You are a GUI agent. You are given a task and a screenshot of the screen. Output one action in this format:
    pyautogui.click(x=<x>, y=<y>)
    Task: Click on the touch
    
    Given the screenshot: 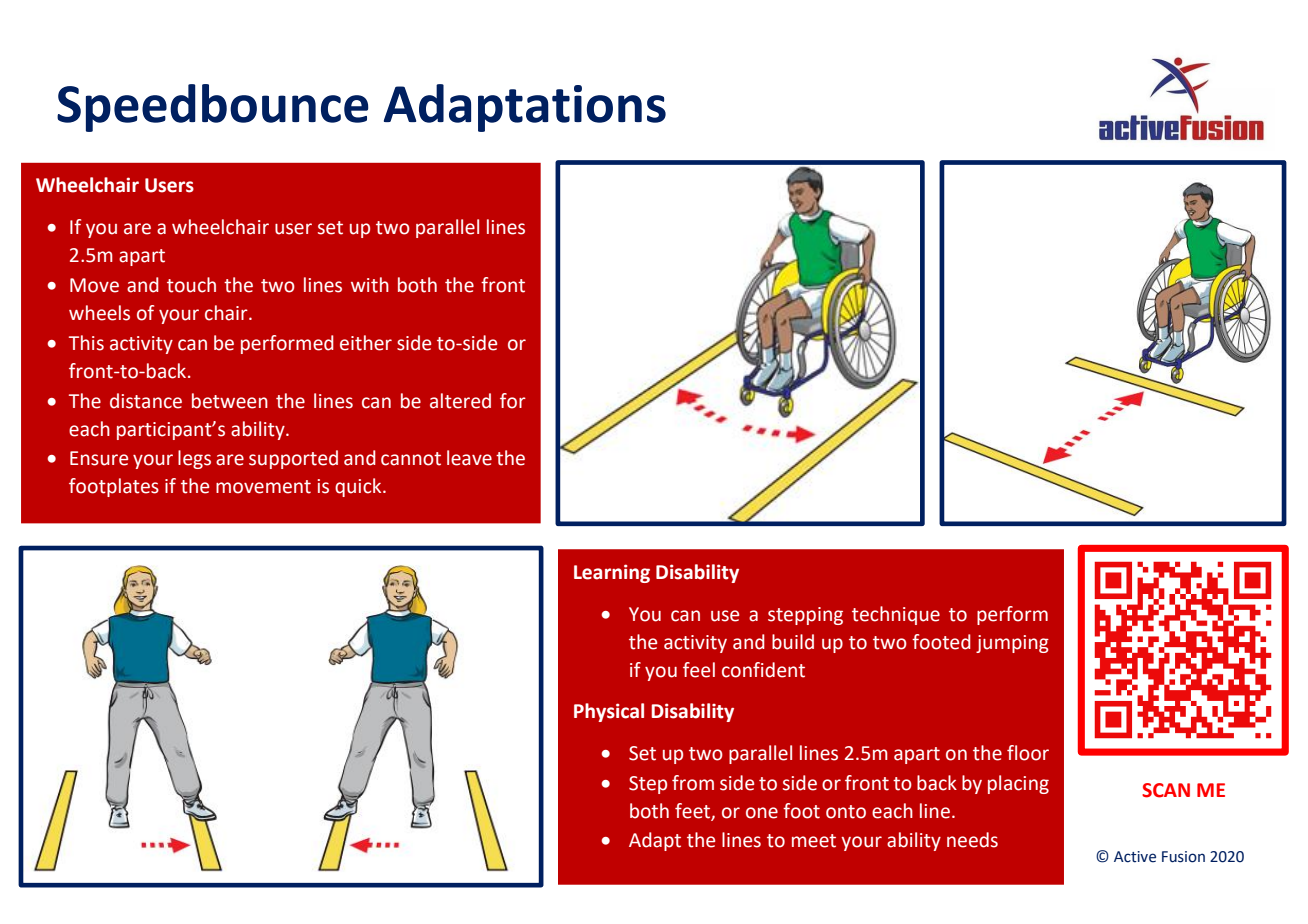 What is the action you would take?
    pyautogui.click(x=191, y=285)
